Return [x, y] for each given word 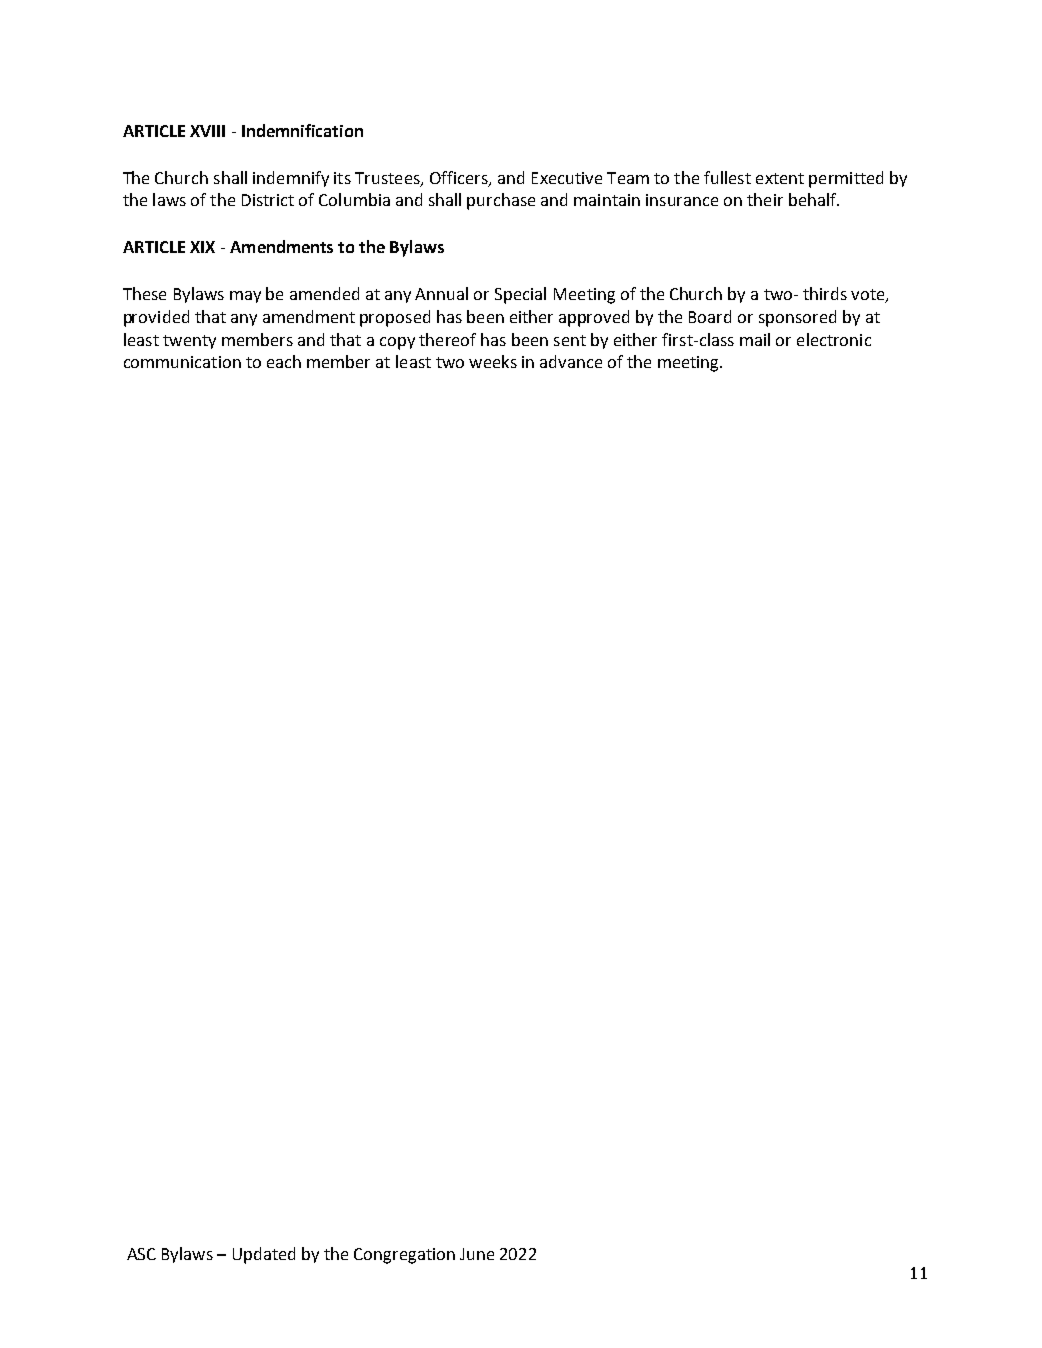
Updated [264, 1255]
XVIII [207, 131]
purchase [501, 201]
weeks [493, 361]
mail [755, 339]
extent [780, 178]
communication [182, 362]
